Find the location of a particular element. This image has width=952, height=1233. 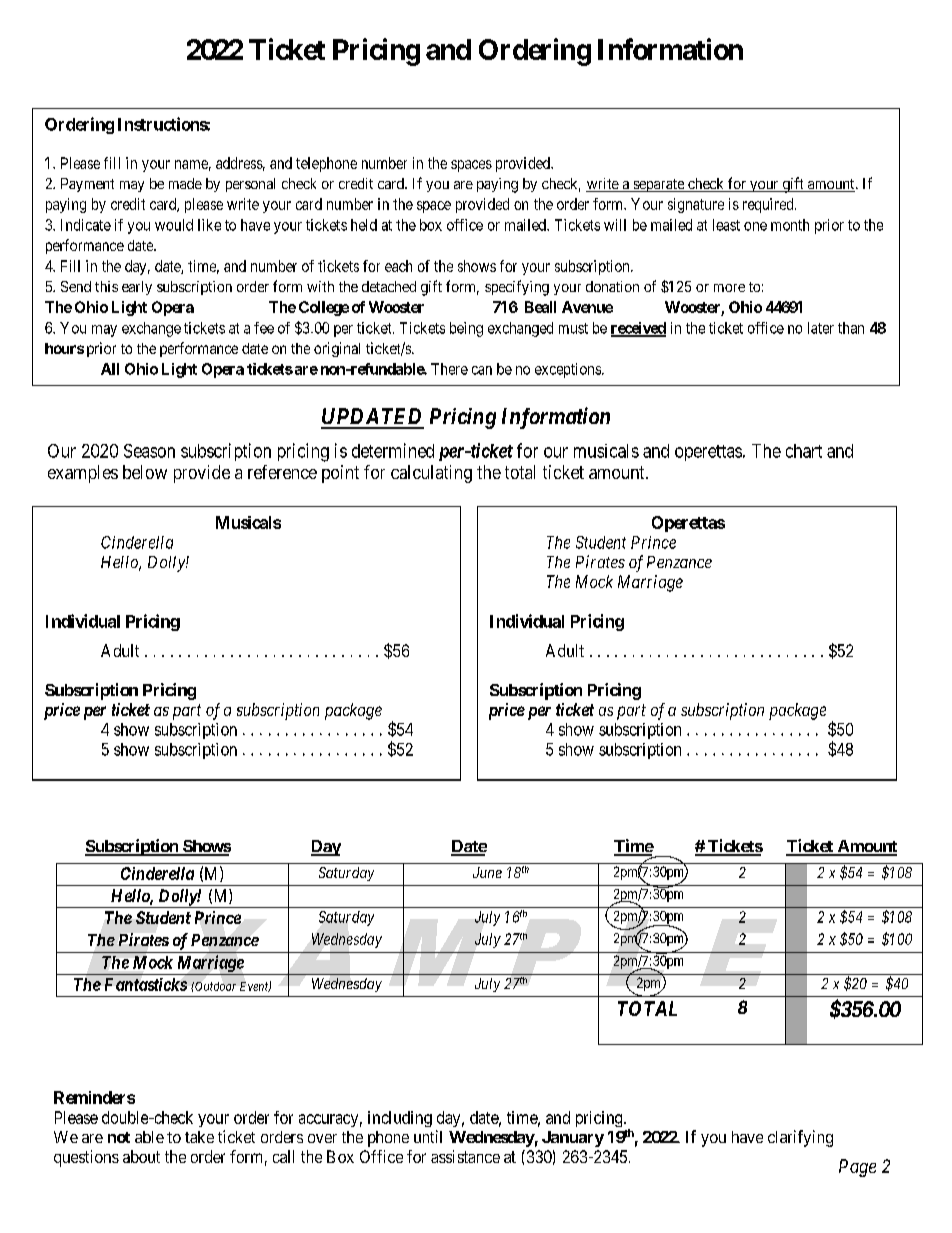

below is located at coordinates (145, 472).
